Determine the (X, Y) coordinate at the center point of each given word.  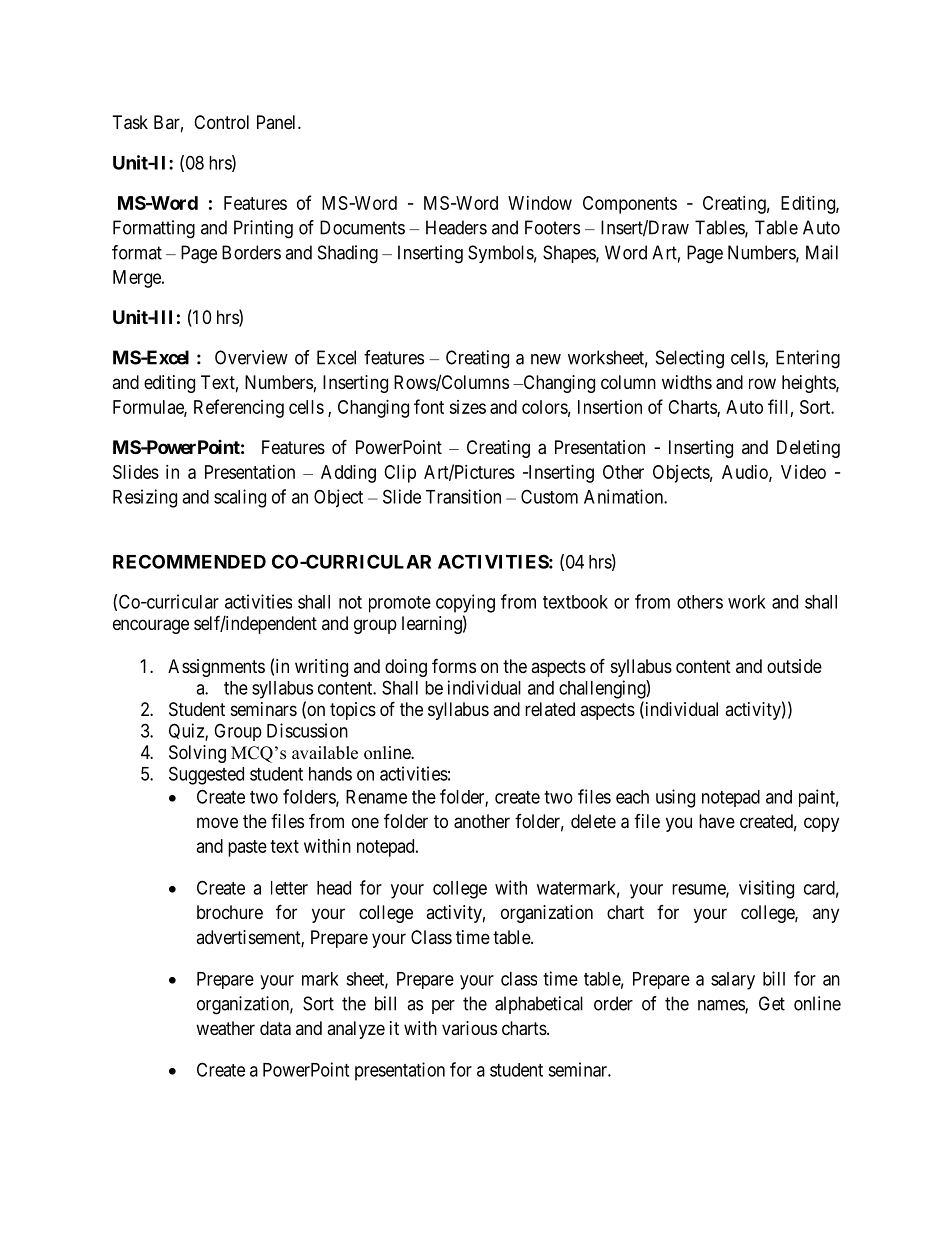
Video (803, 472)
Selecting (690, 359)
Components (630, 205)
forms (454, 665)
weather (225, 1028)
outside (794, 666)
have (717, 821)
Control (221, 122)
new (546, 359)
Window (540, 203)
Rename (376, 797)
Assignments (216, 668)
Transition (463, 496)
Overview (251, 357)
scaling (240, 498)
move (217, 822)
